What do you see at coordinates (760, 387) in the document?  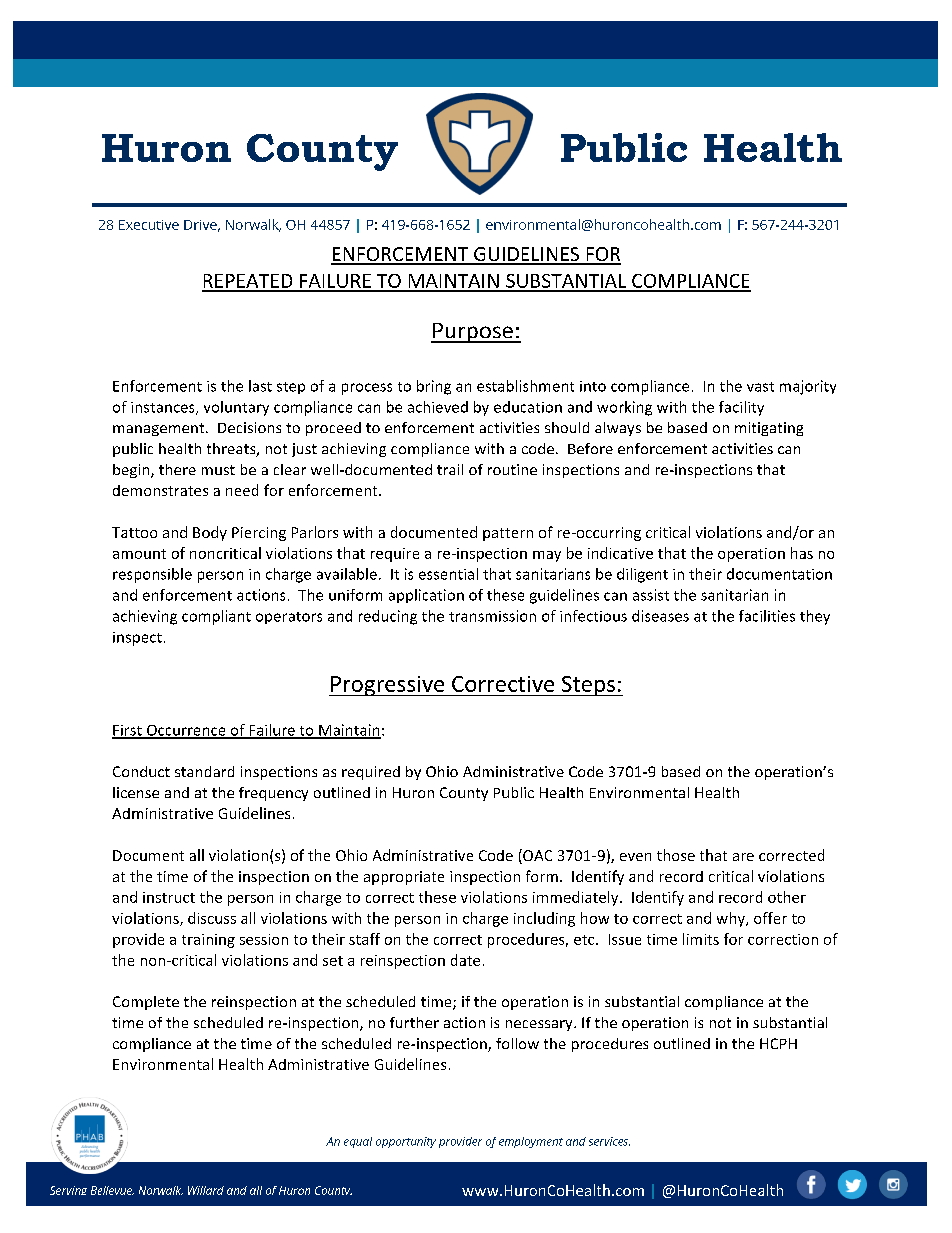 I see `vast` at bounding box center [760, 387].
